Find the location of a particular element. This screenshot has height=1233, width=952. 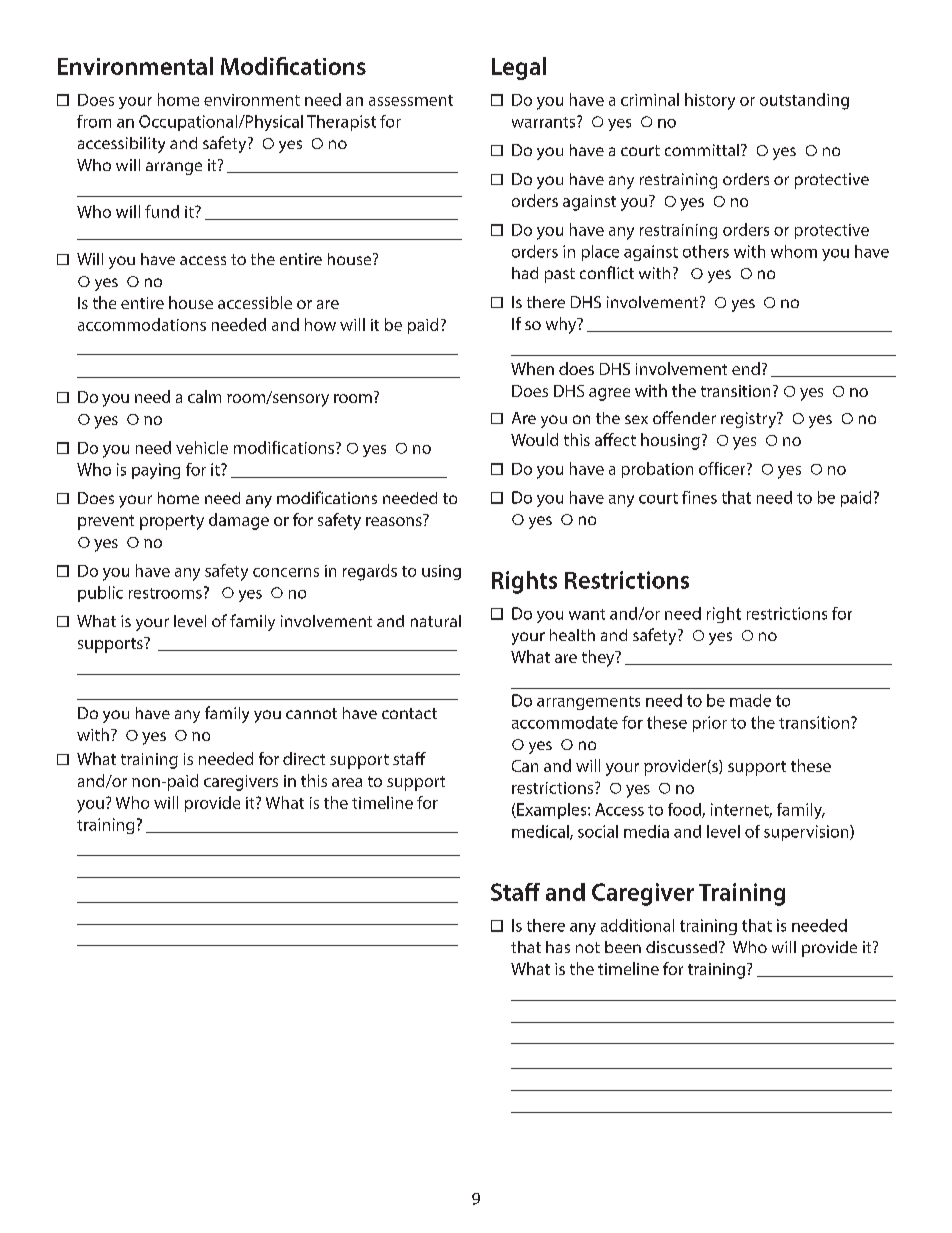

area is located at coordinates (347, 782).
